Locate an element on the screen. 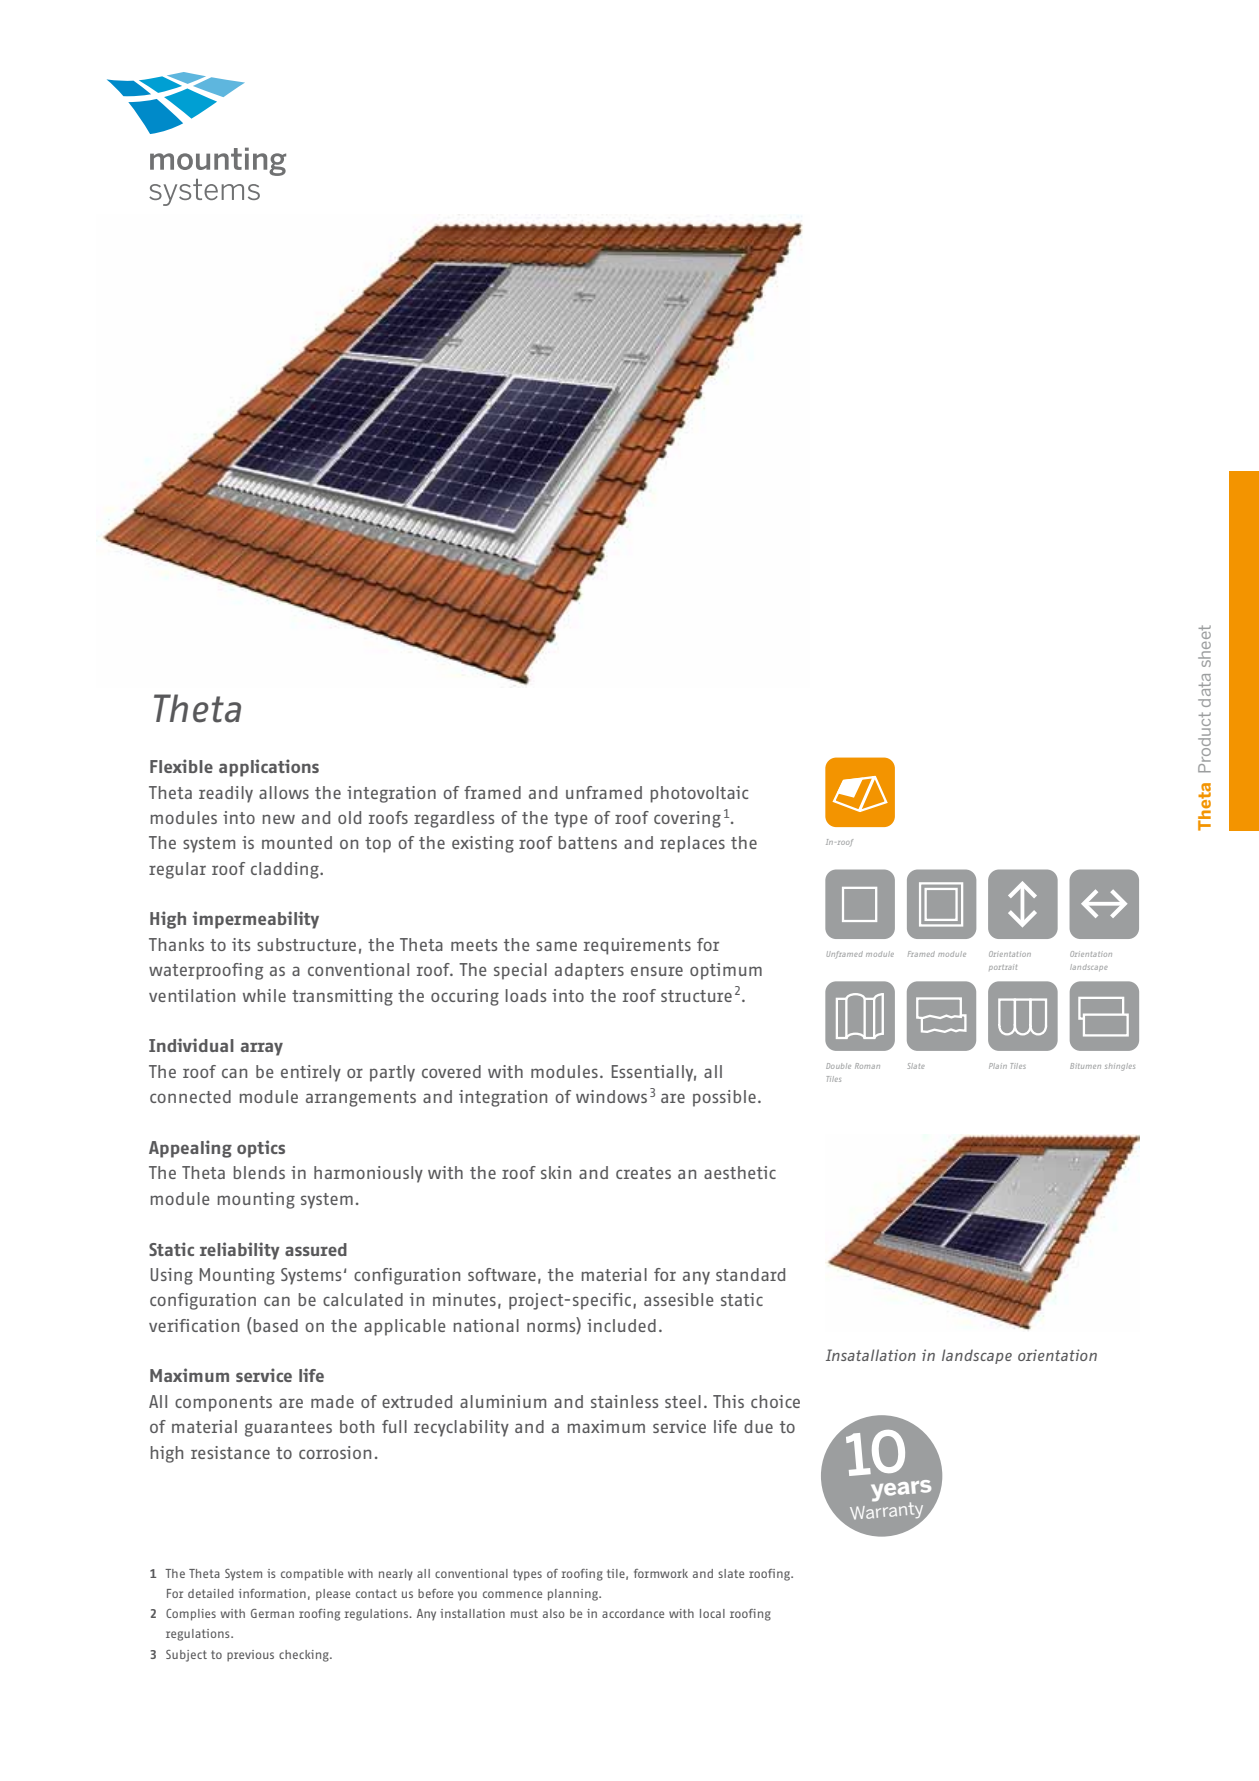  transmitting is located at coordinates (342, 997).
